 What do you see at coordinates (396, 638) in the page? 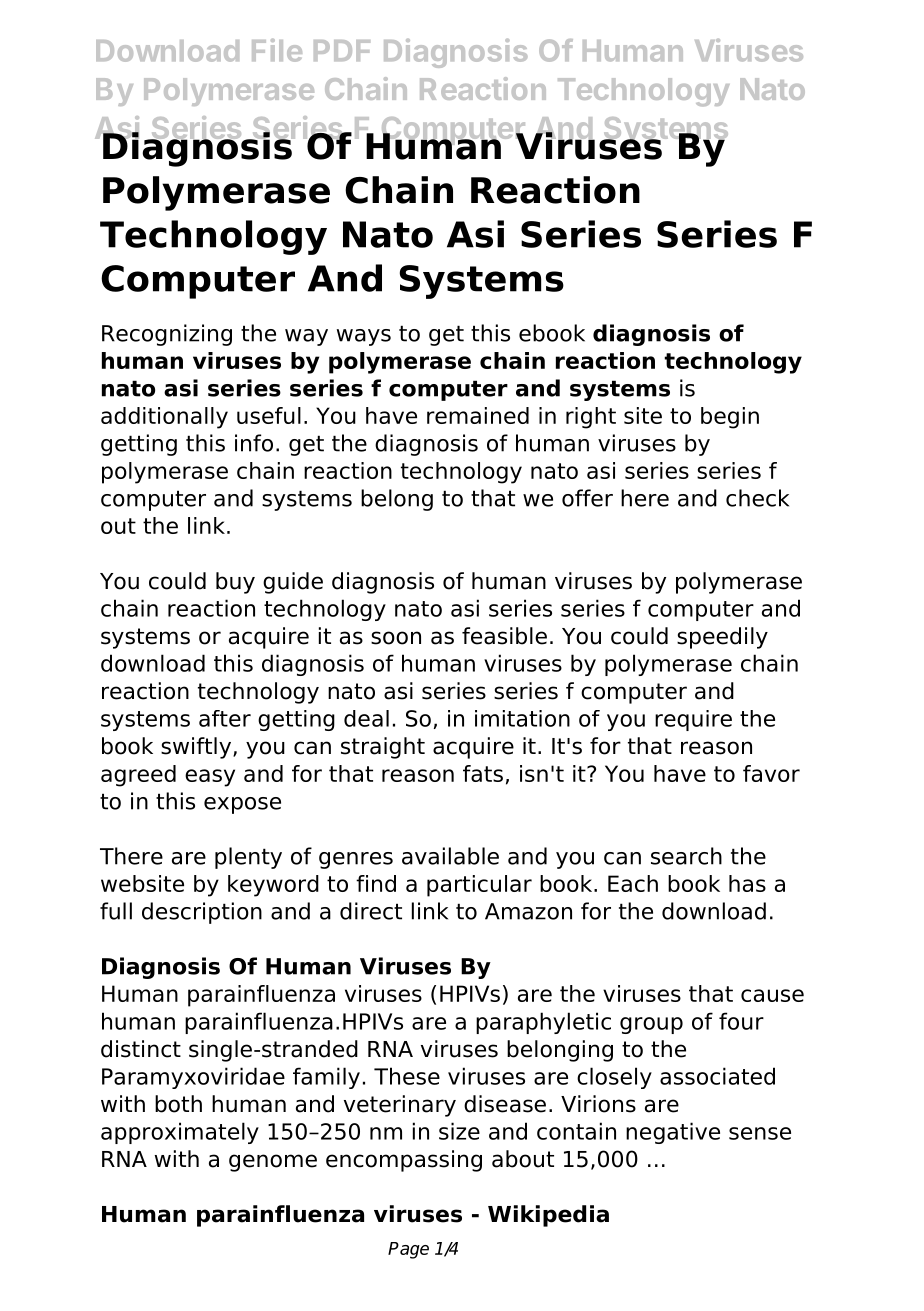
I see `soon` at bounding box center [396, 638].
